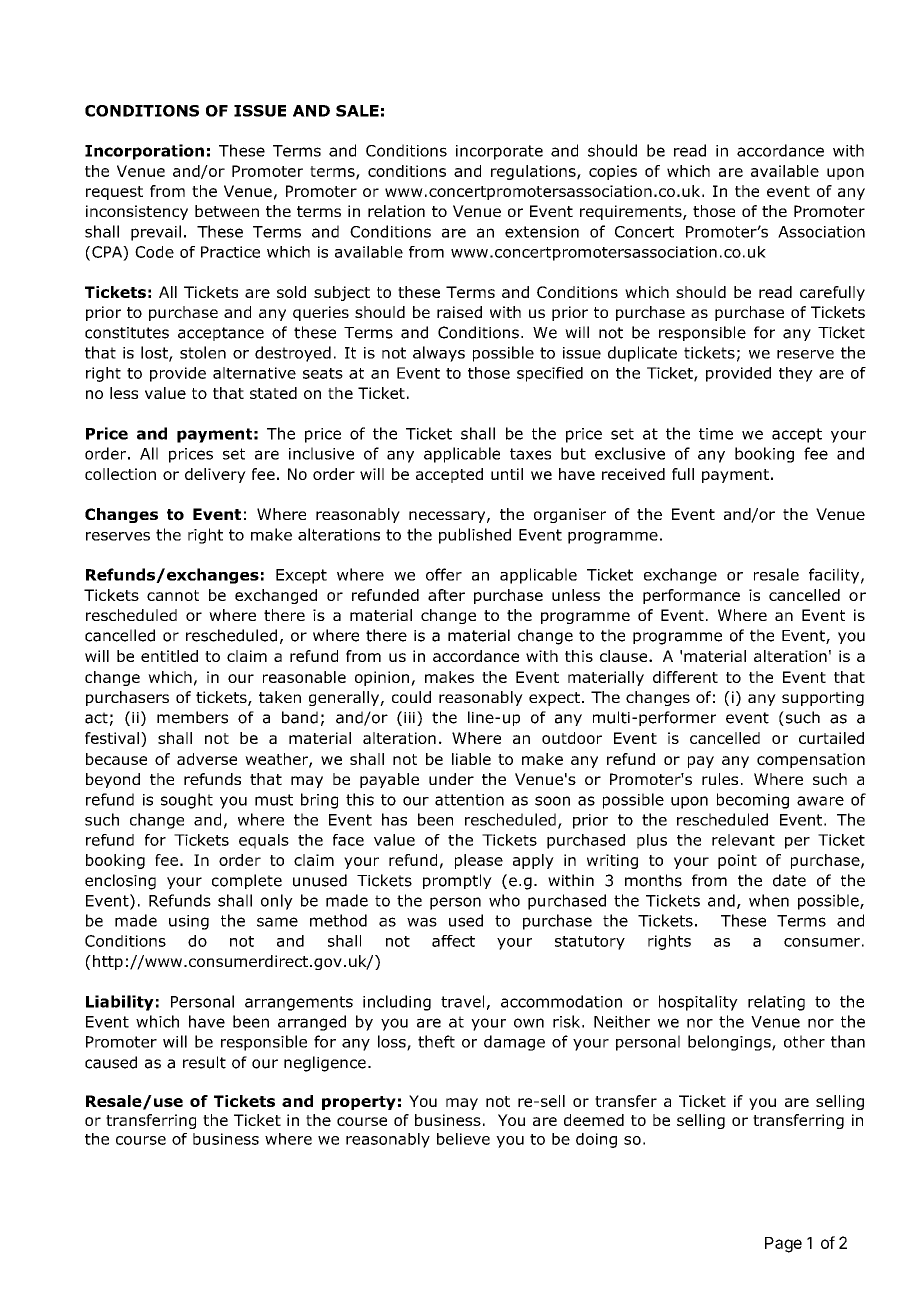 The height and width of the screenshot is (1308, 924). Describe the element at coordinates (411, 697) in the screenshot. I see `could` at that location.
